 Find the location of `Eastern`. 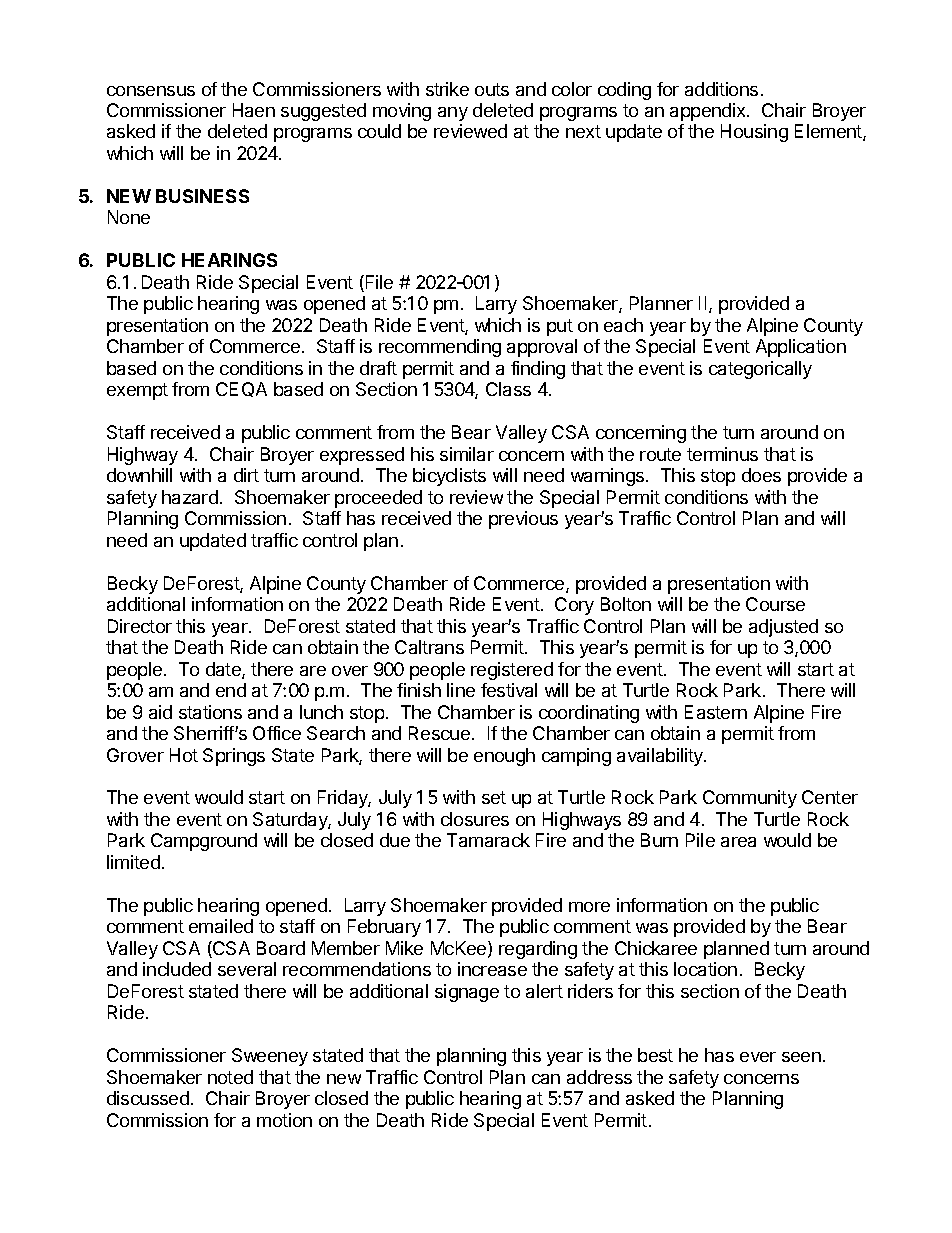

Eastern is located at coordinates (716, 712).
